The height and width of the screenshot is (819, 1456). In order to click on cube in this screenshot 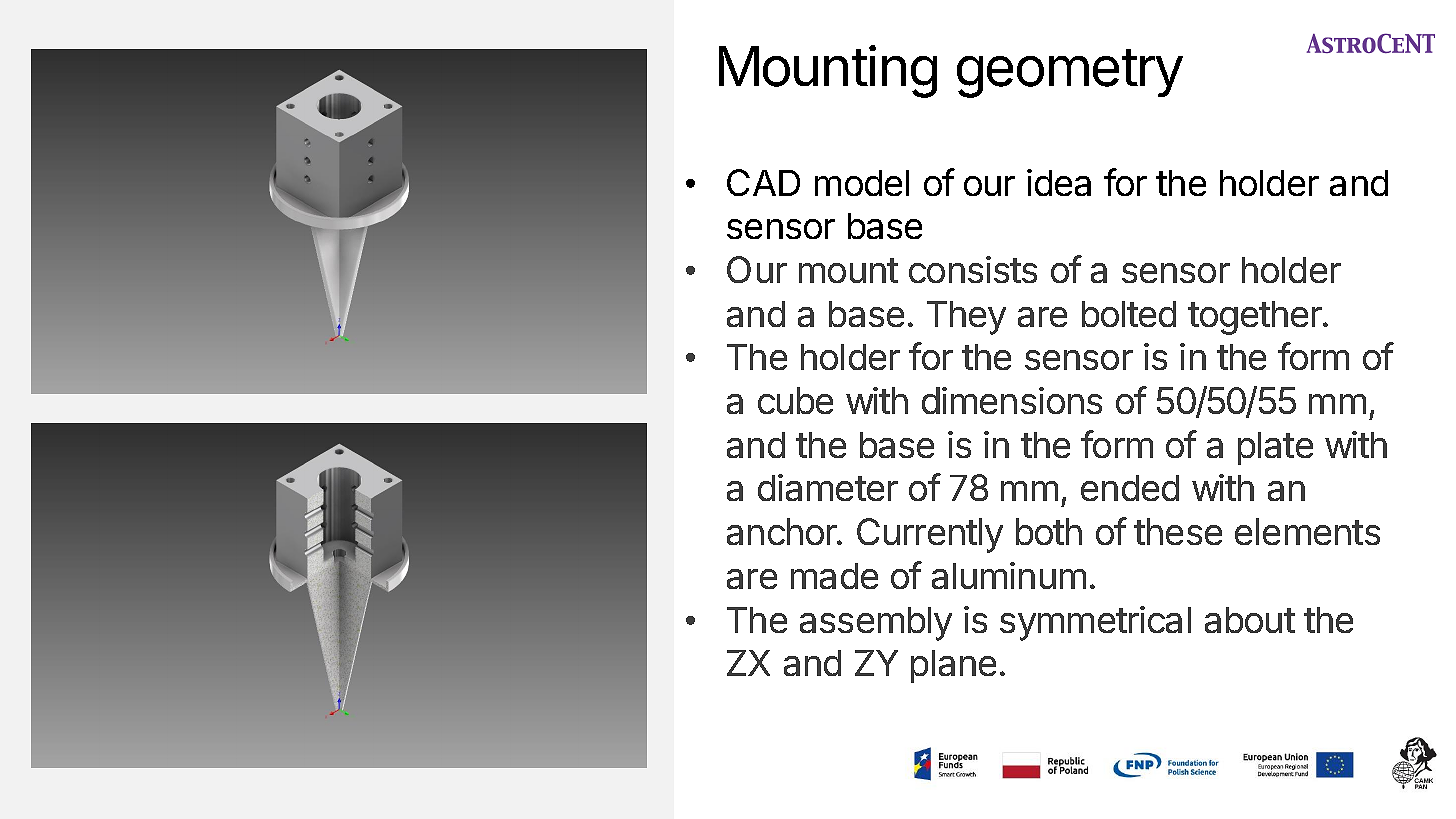, I will do `click(795, 400)`.
